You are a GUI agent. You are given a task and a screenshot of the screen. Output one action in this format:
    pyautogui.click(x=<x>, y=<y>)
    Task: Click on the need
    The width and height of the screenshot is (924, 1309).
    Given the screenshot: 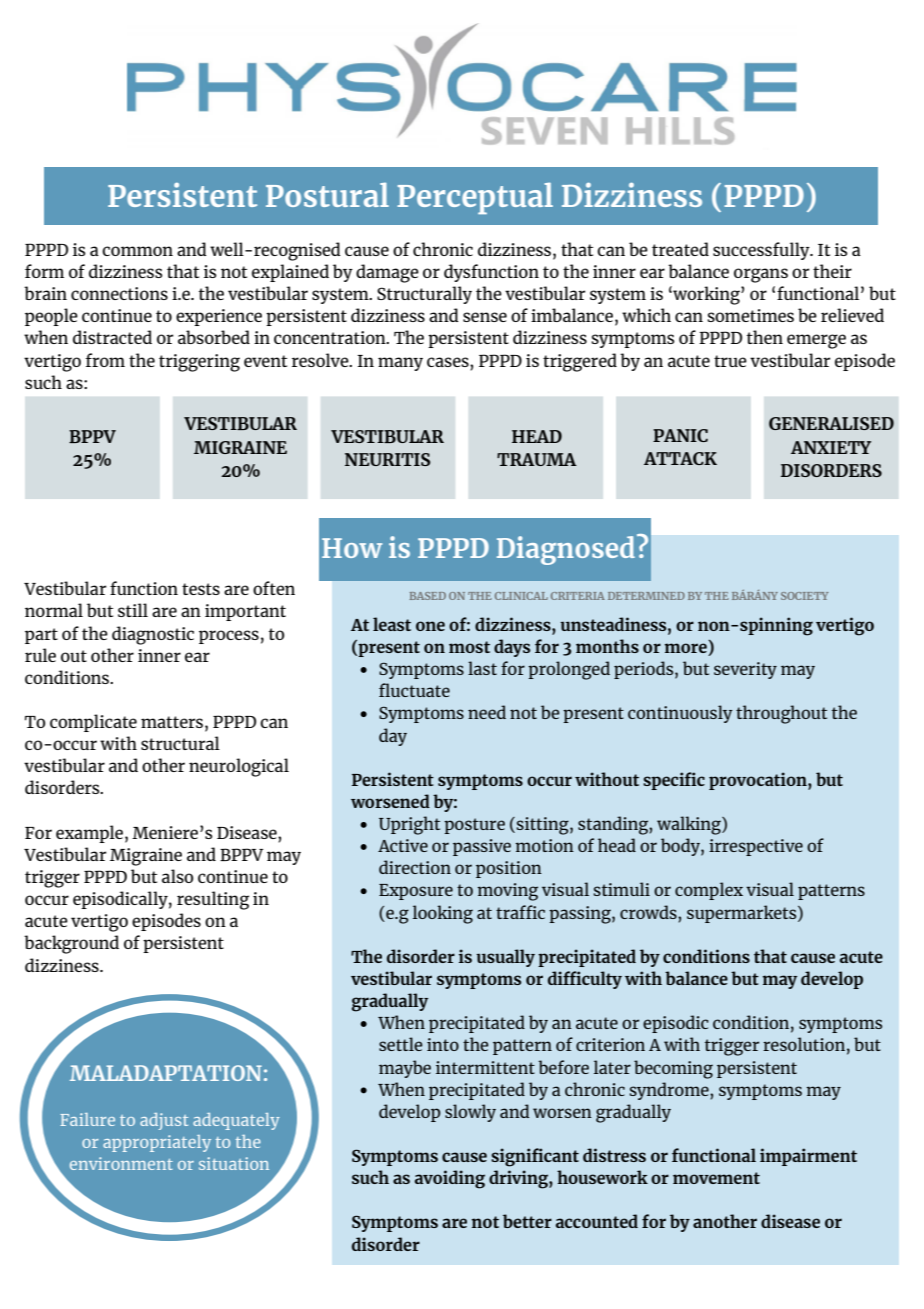 What is the action you would take?
    pyautogui.click(x=487, y=712)
